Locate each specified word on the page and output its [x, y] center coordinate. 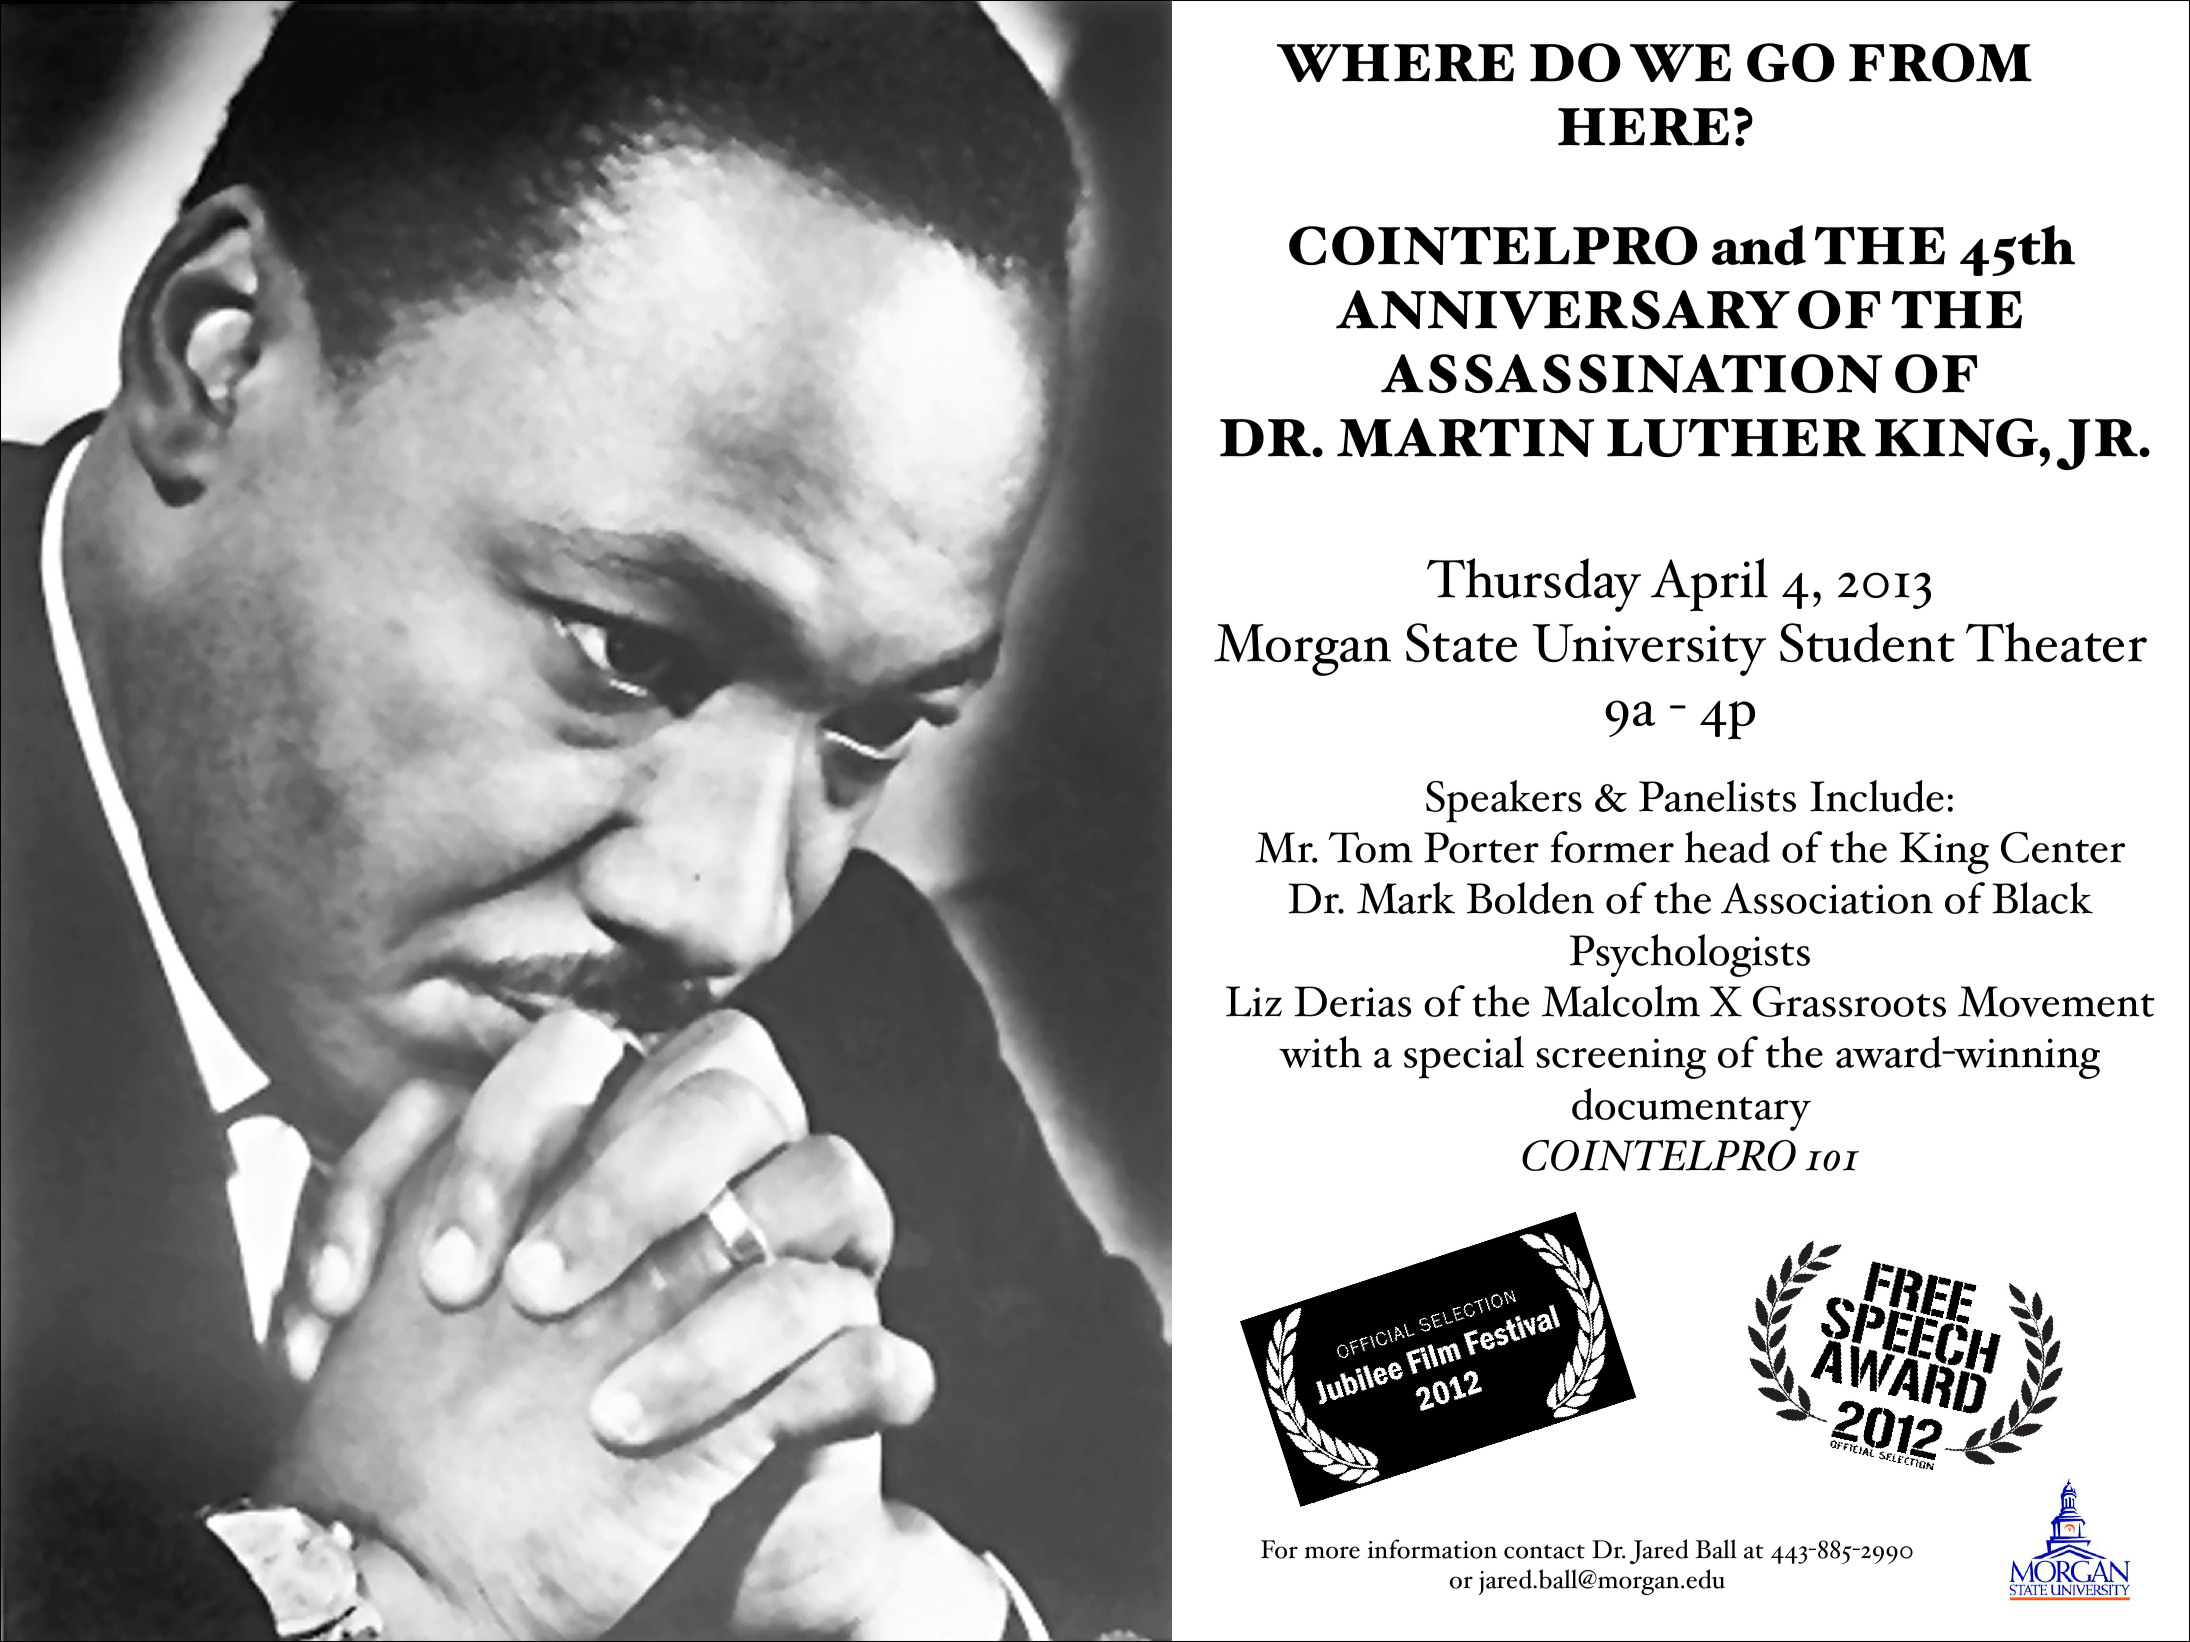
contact [1544, 1551]
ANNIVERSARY [1563, 309]
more [1332, 1552]
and [1759, 245]
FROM [1940, 62]
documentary [1691, 1109]
